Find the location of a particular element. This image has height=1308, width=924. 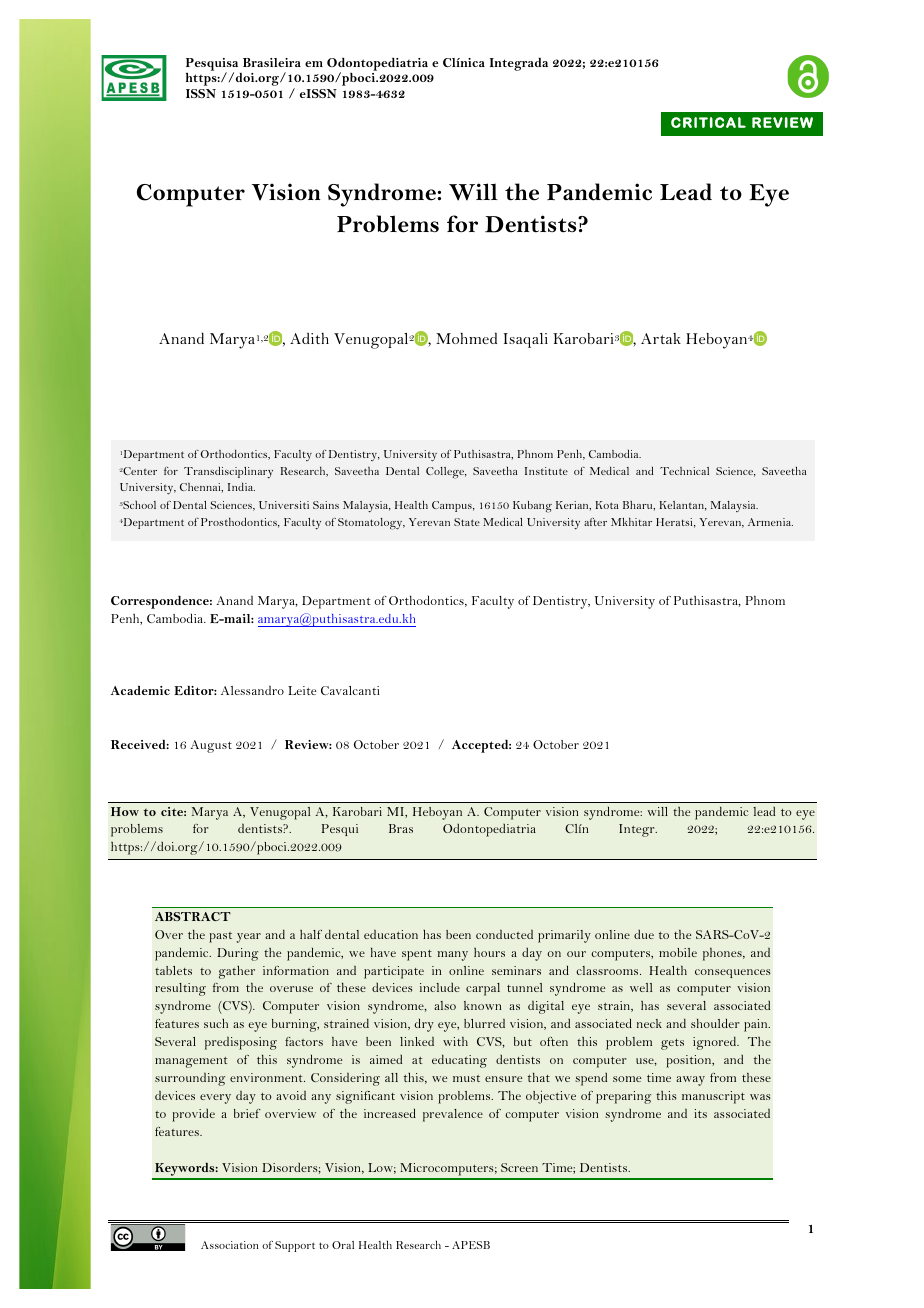

India is located at coordinates (241, 486).
